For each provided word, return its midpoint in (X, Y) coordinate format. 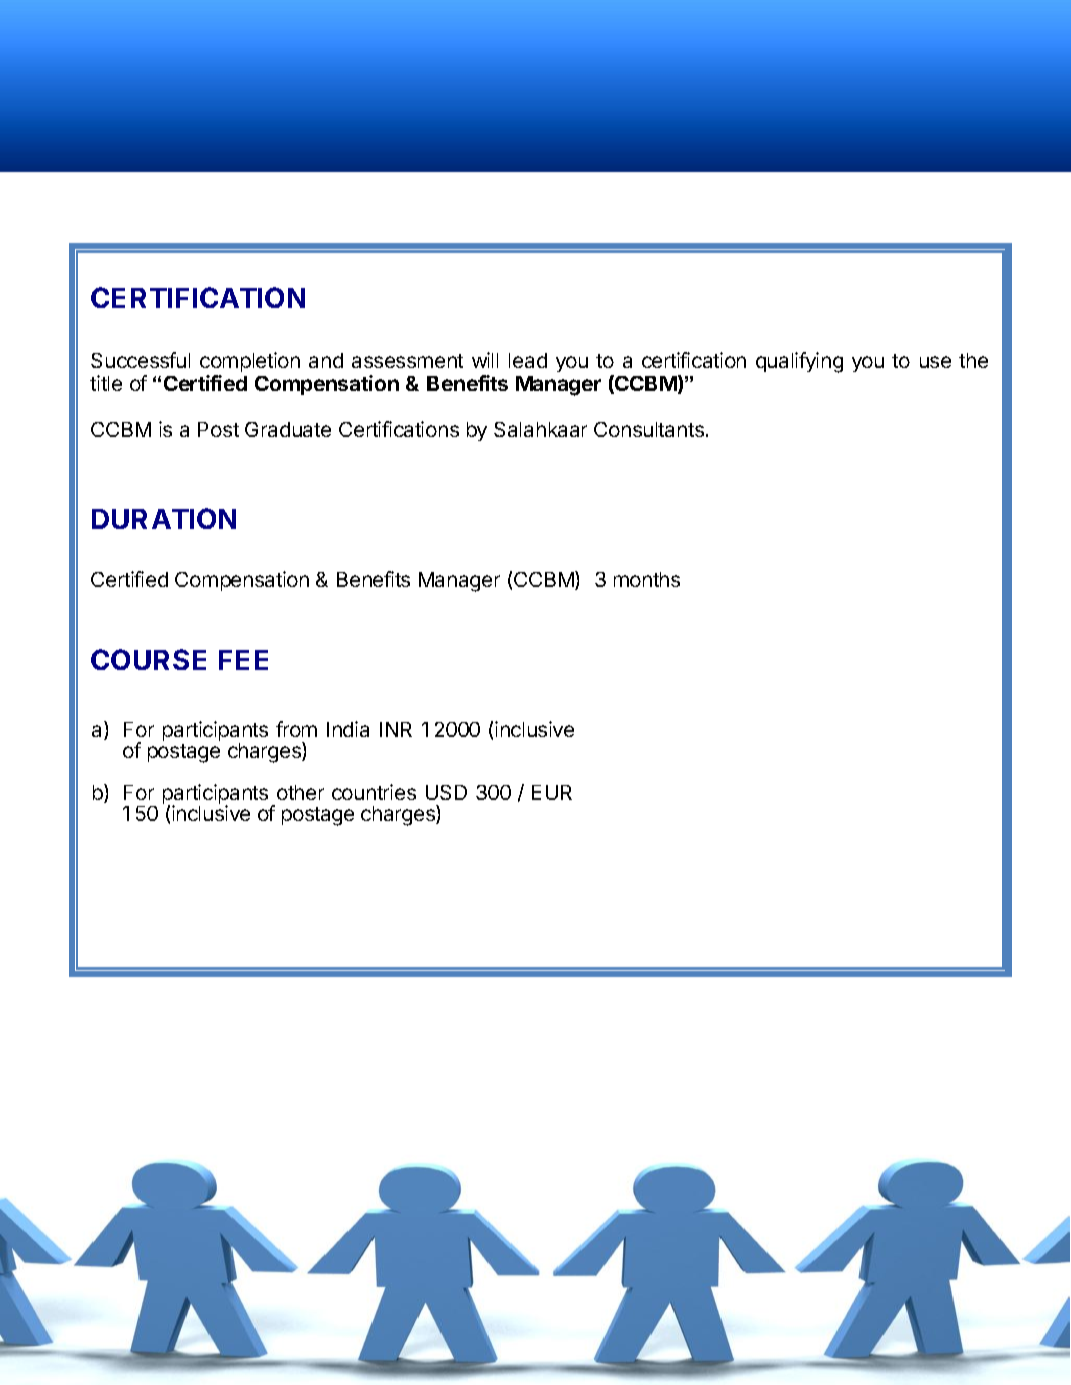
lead (528, 360)
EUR (552, 792)
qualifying (799, 362)
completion (250, 364)
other (300, 792)
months (647, 579)
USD (446, 792)
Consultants (649, 429)
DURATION (164, 518)
